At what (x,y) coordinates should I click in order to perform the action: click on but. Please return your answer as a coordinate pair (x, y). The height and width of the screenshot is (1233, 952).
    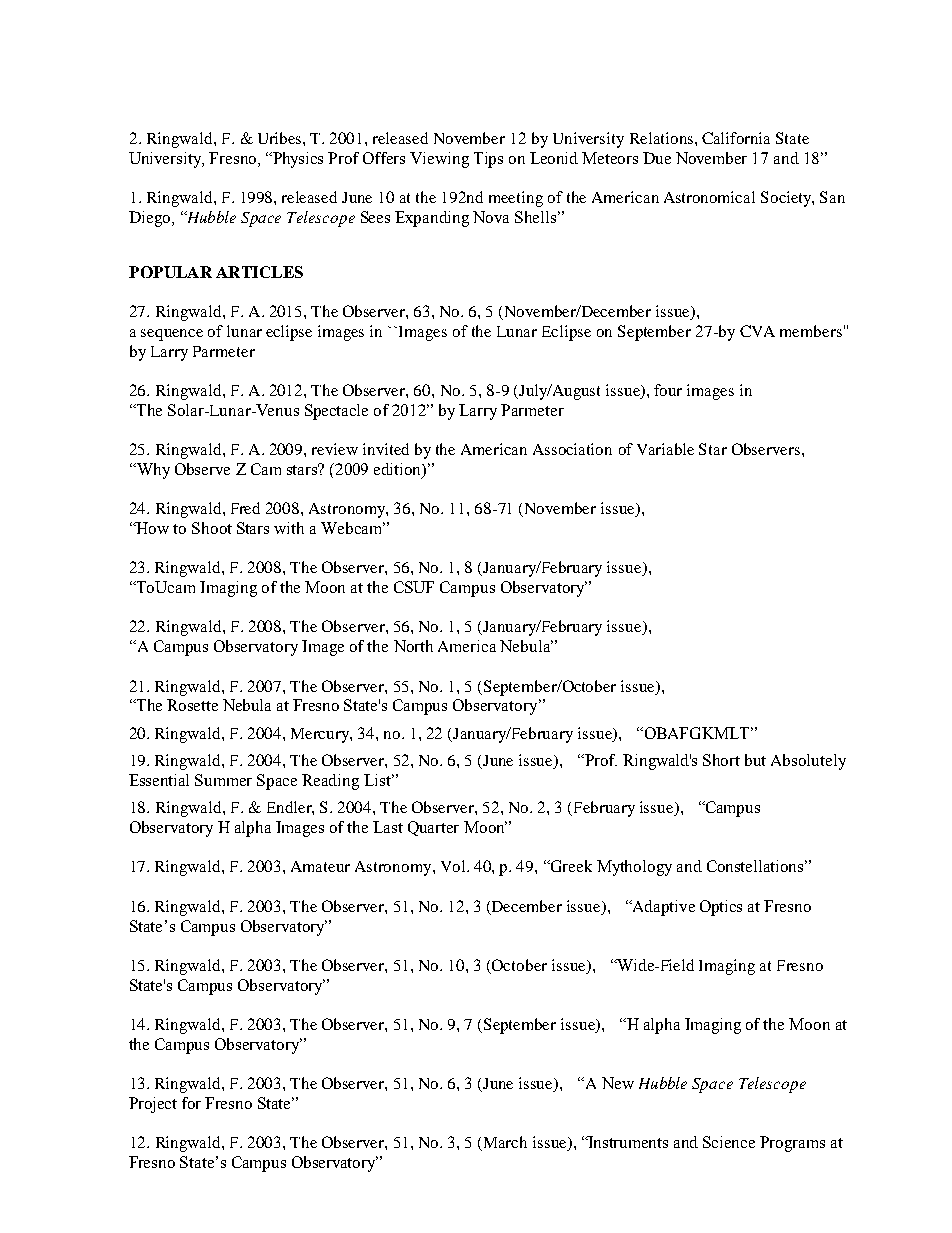
    Looking at the image, I should click on (755, 760).
